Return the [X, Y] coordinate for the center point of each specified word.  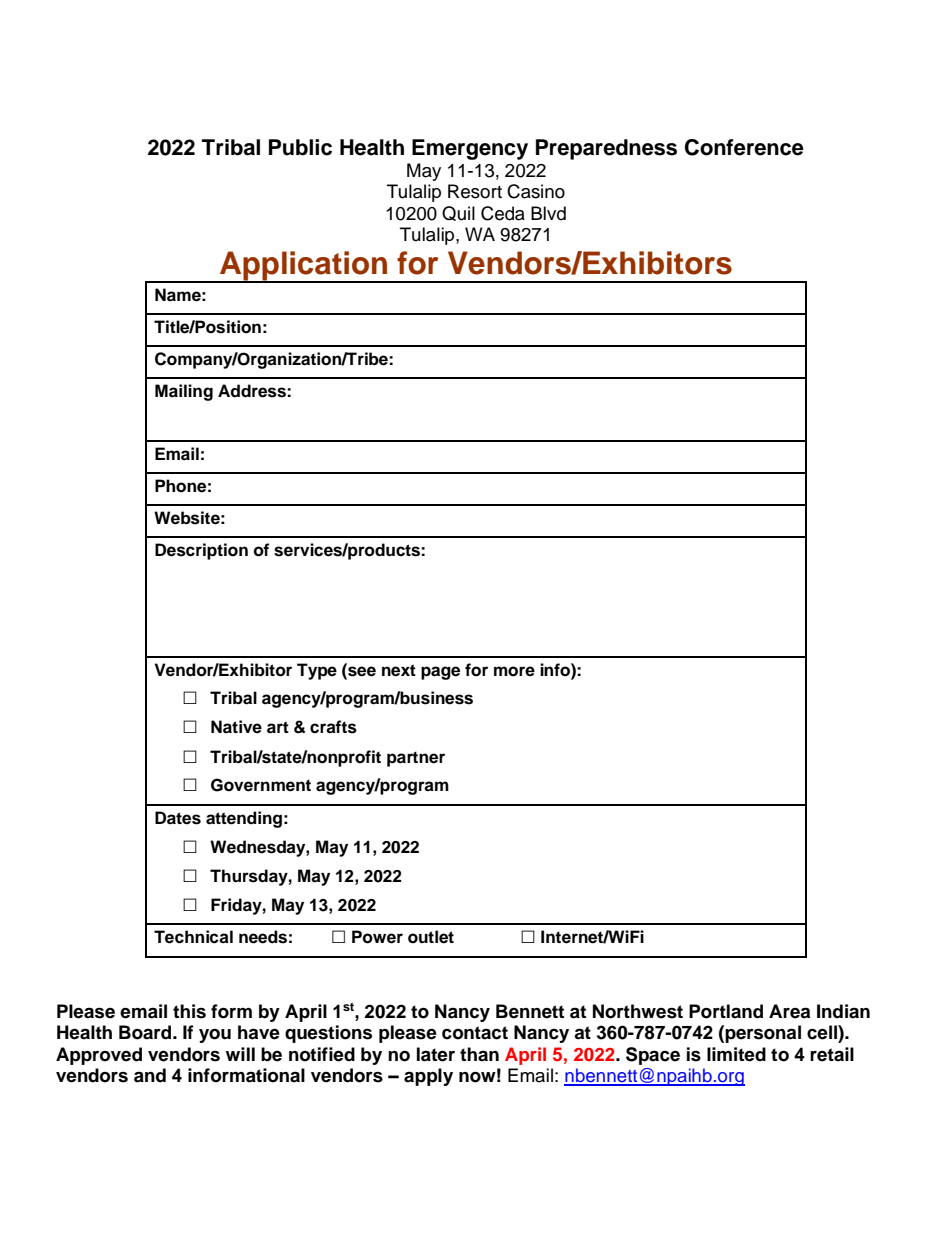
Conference [744, 147]
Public [300, 147]
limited [736, 1054]
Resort [475, 191]
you [215, 1036]
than [479, 1054]
